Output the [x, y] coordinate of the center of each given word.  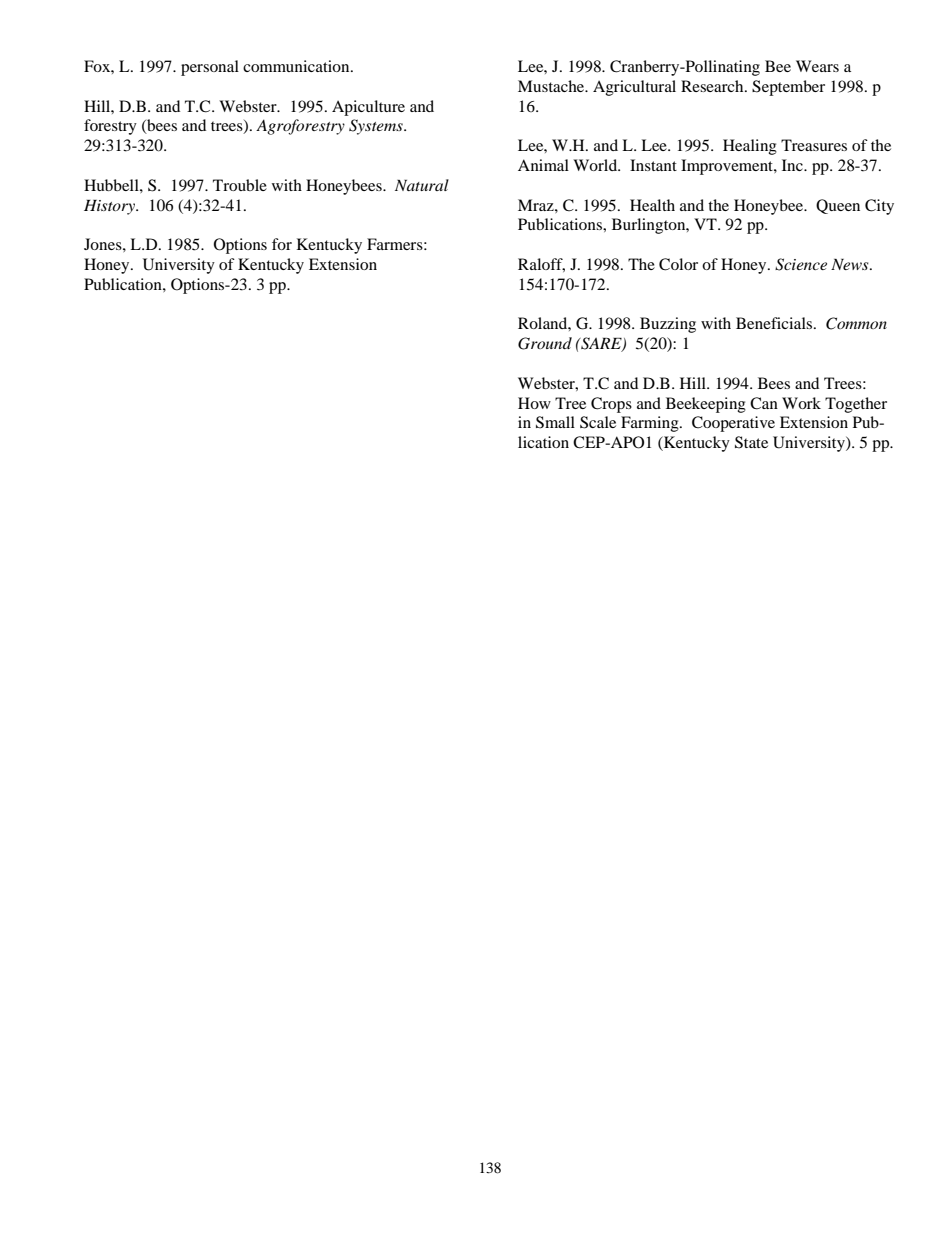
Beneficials [775, 323]
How [534, 403]
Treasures [814, 145]
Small [555, 422]
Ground [545, 343]
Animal [543, 165]
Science [801, 264]
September [788, 88]
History [110, 207]
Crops [611, 405]
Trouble [240, 185]
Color [678, 264]
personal [210, 68]
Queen [838, 206]
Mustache [552, 86]
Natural [422, 185]
